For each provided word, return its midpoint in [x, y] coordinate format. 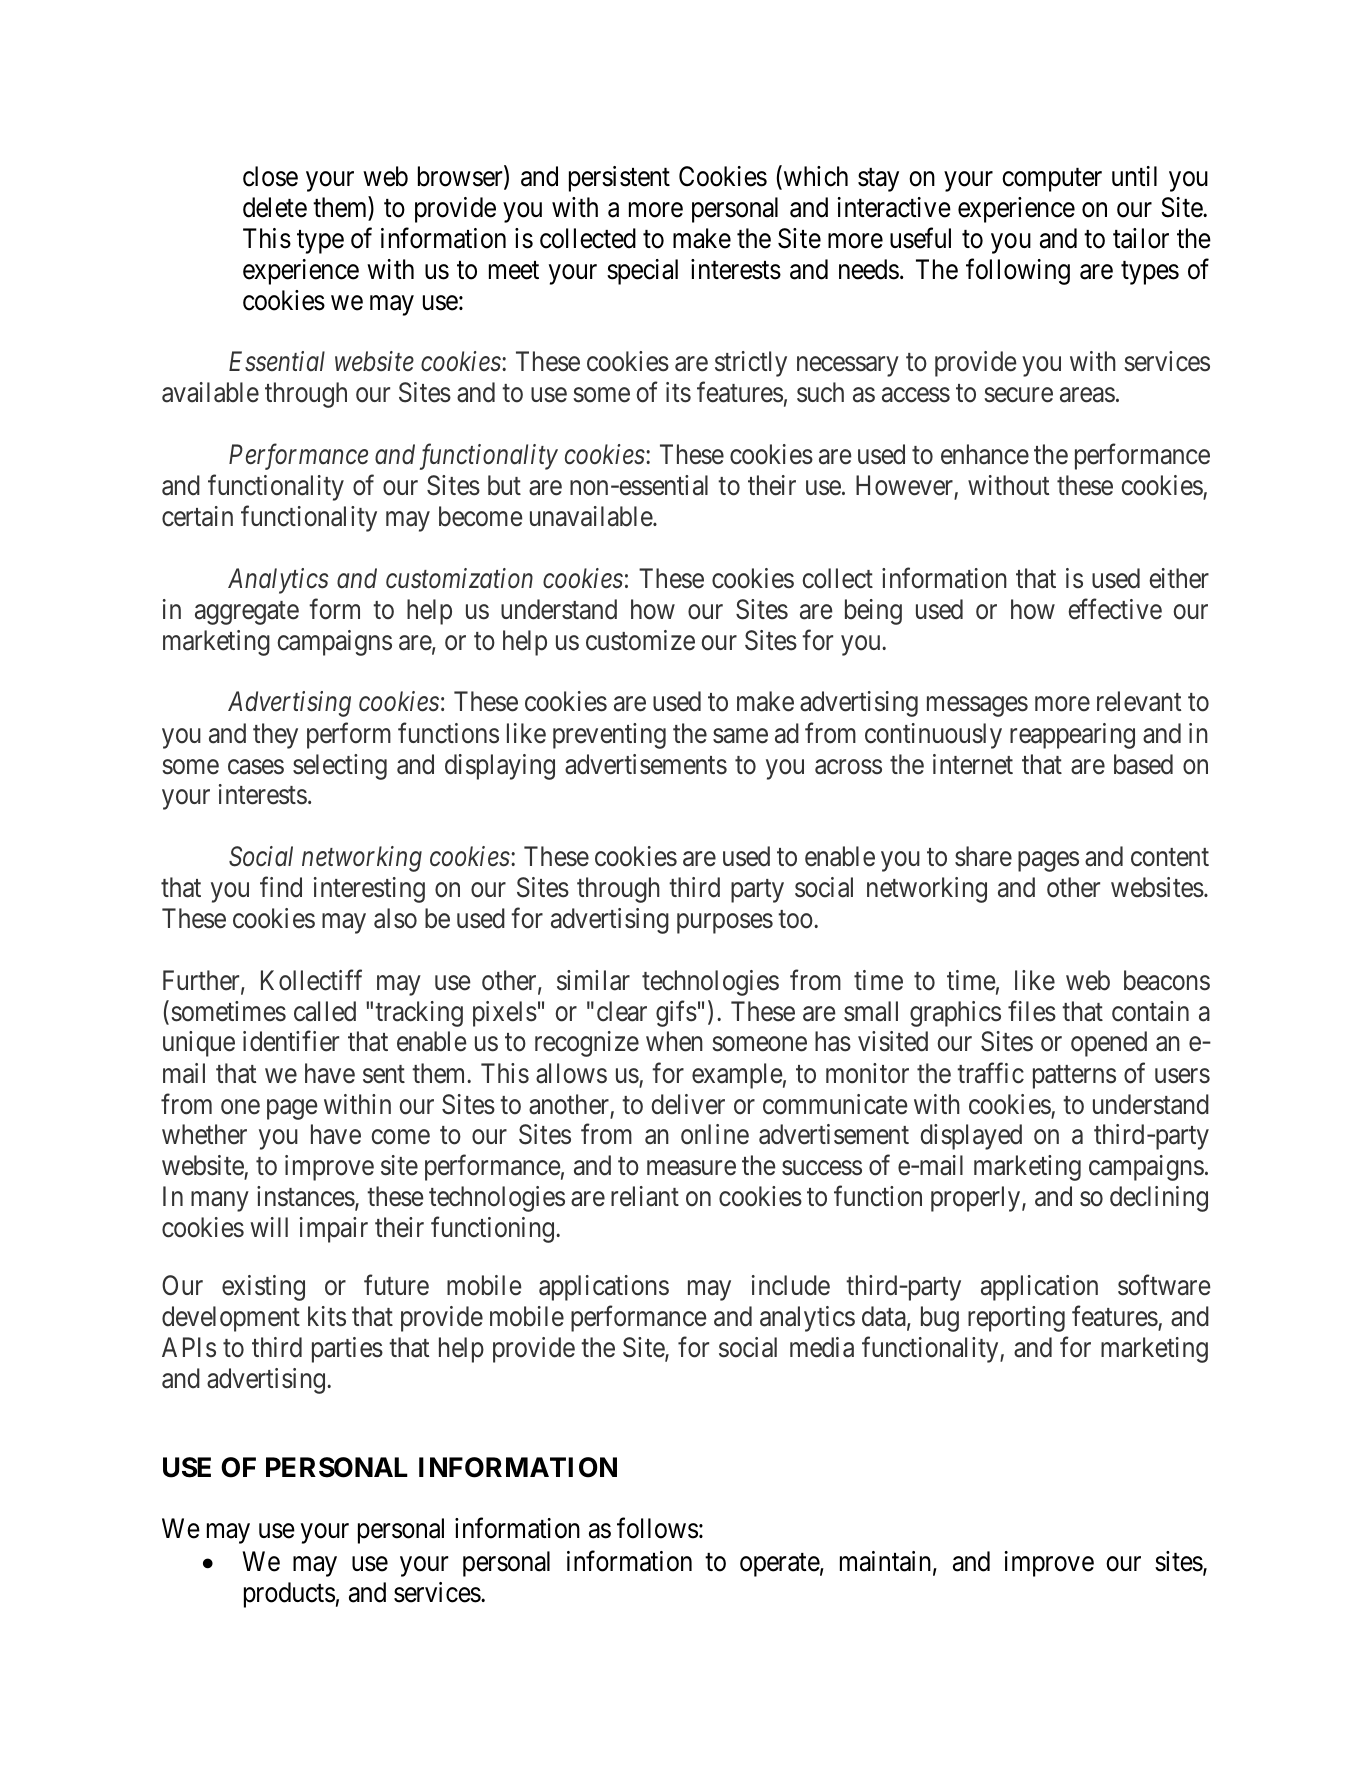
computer [1052, 180]
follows [657, 1528]
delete [275, 207]
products [289, 1595]
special [642, 272]
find [281, 887]
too [796, 920]
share [983, 856]
